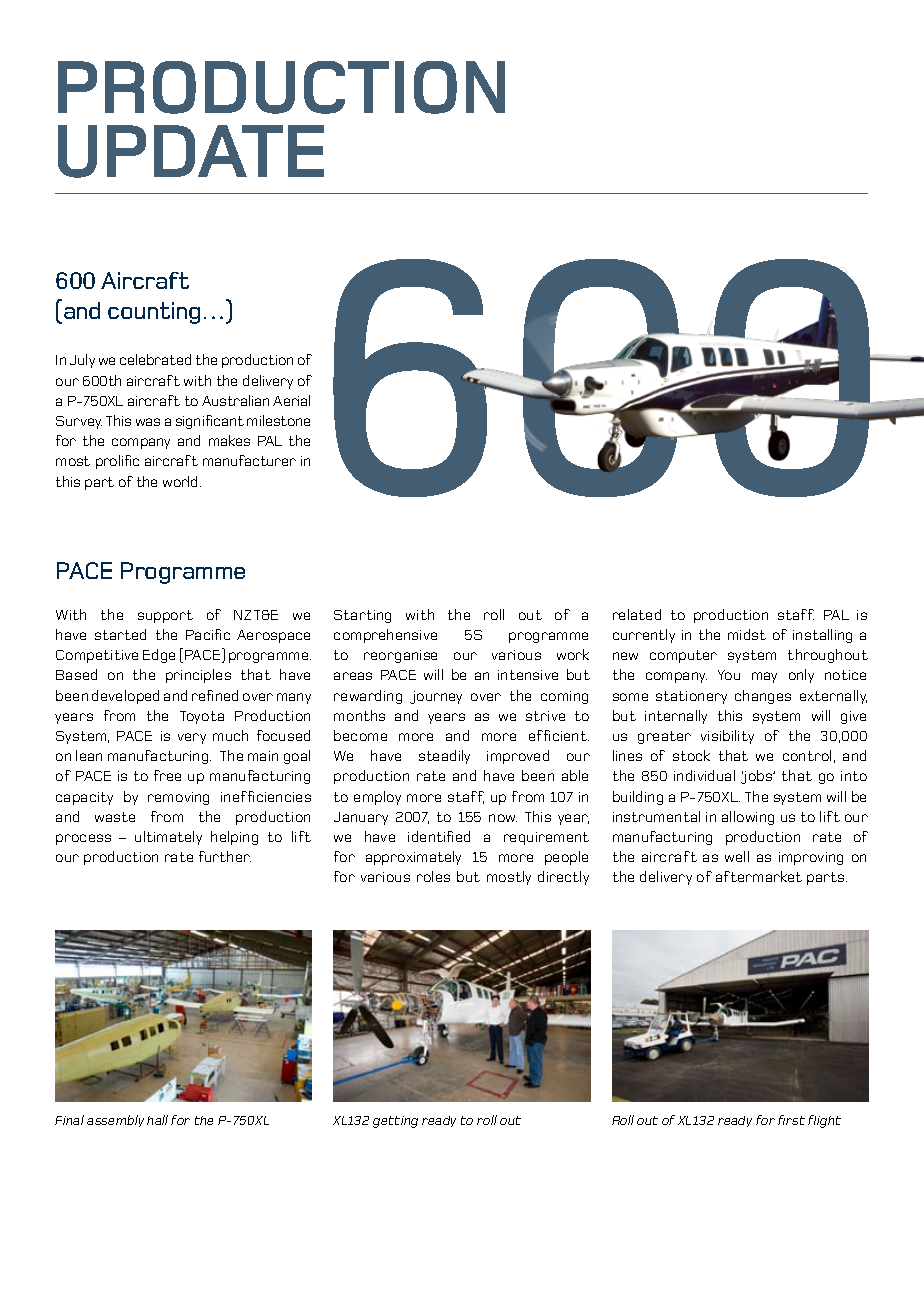 This screenshot has width=924, height=1308. Describe the element at coordinates (791, 1120) in the screenshot. I see `first` at that location.
